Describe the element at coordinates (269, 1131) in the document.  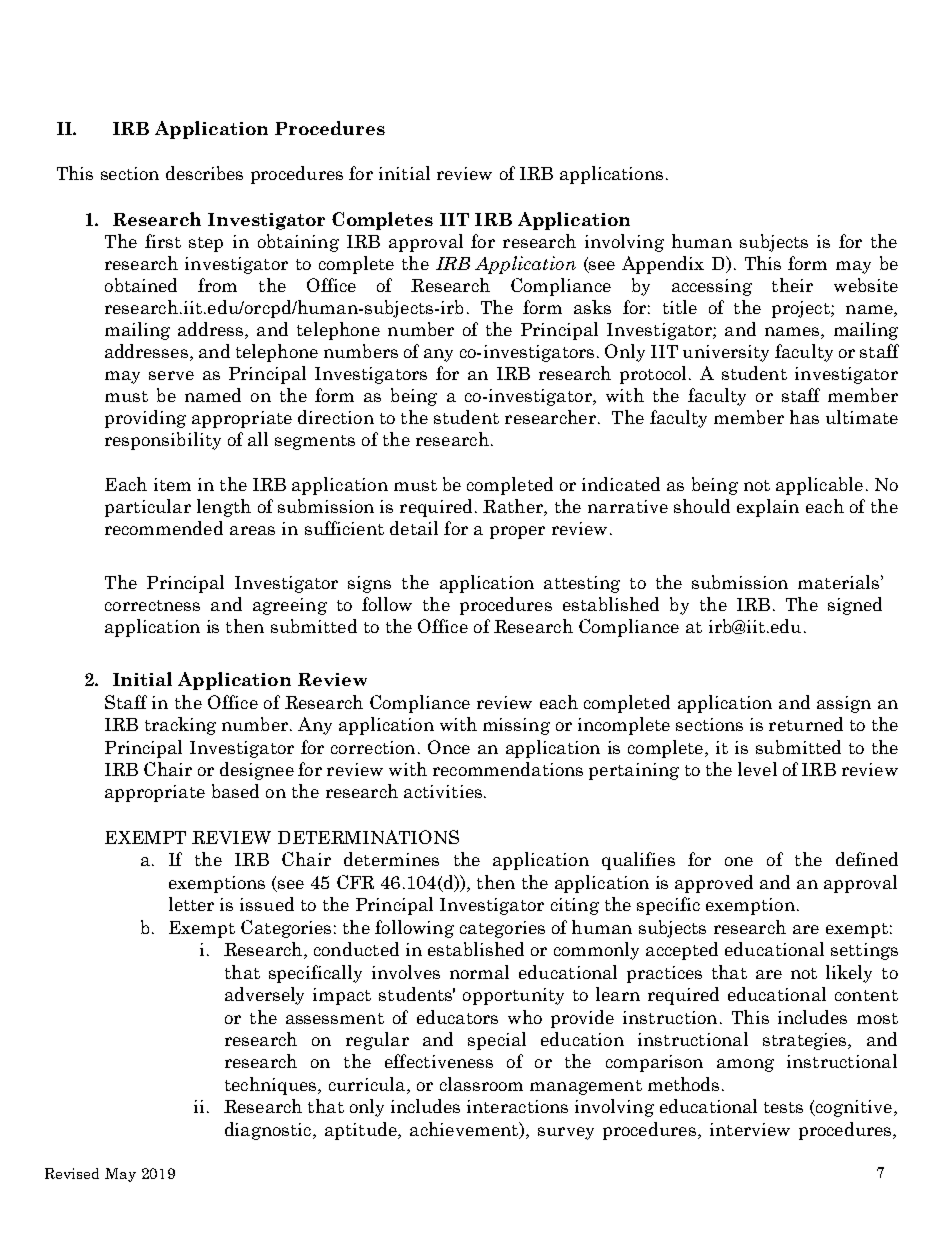
I see `diagnostic` at that location.
